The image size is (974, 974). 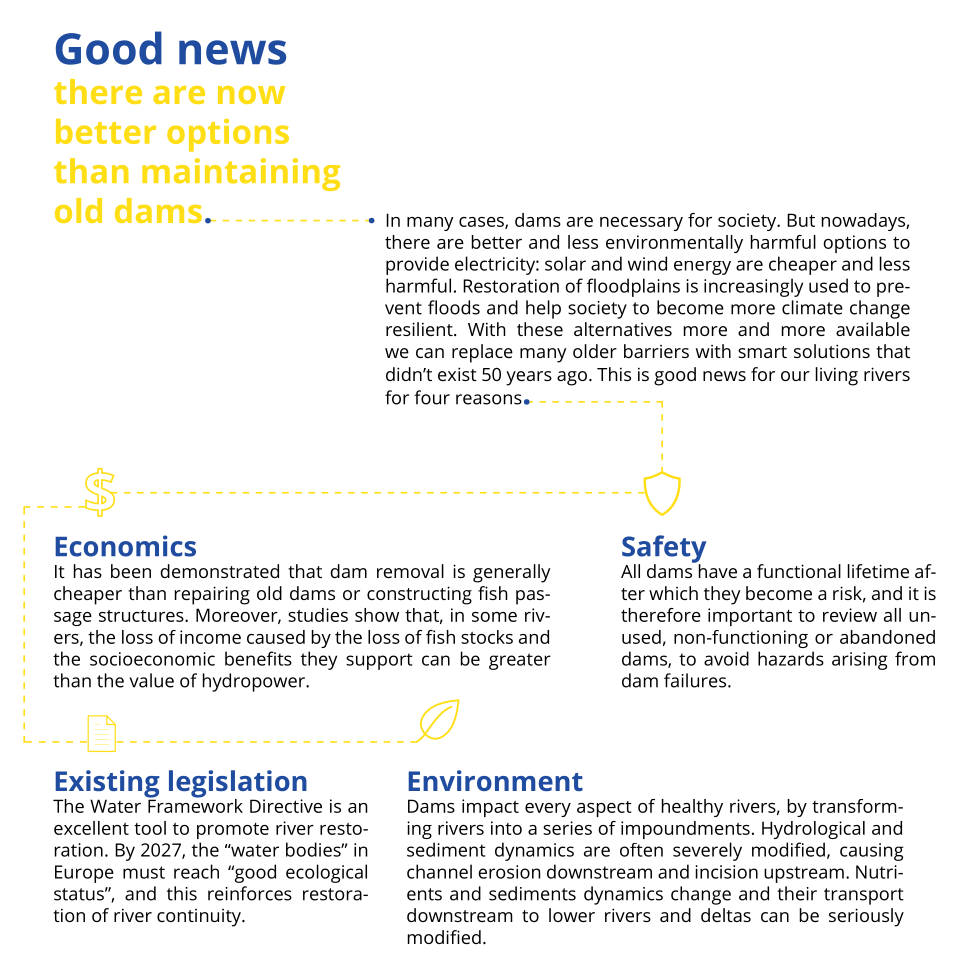 I want to click on maintaining, so click(x=241, y=174).
